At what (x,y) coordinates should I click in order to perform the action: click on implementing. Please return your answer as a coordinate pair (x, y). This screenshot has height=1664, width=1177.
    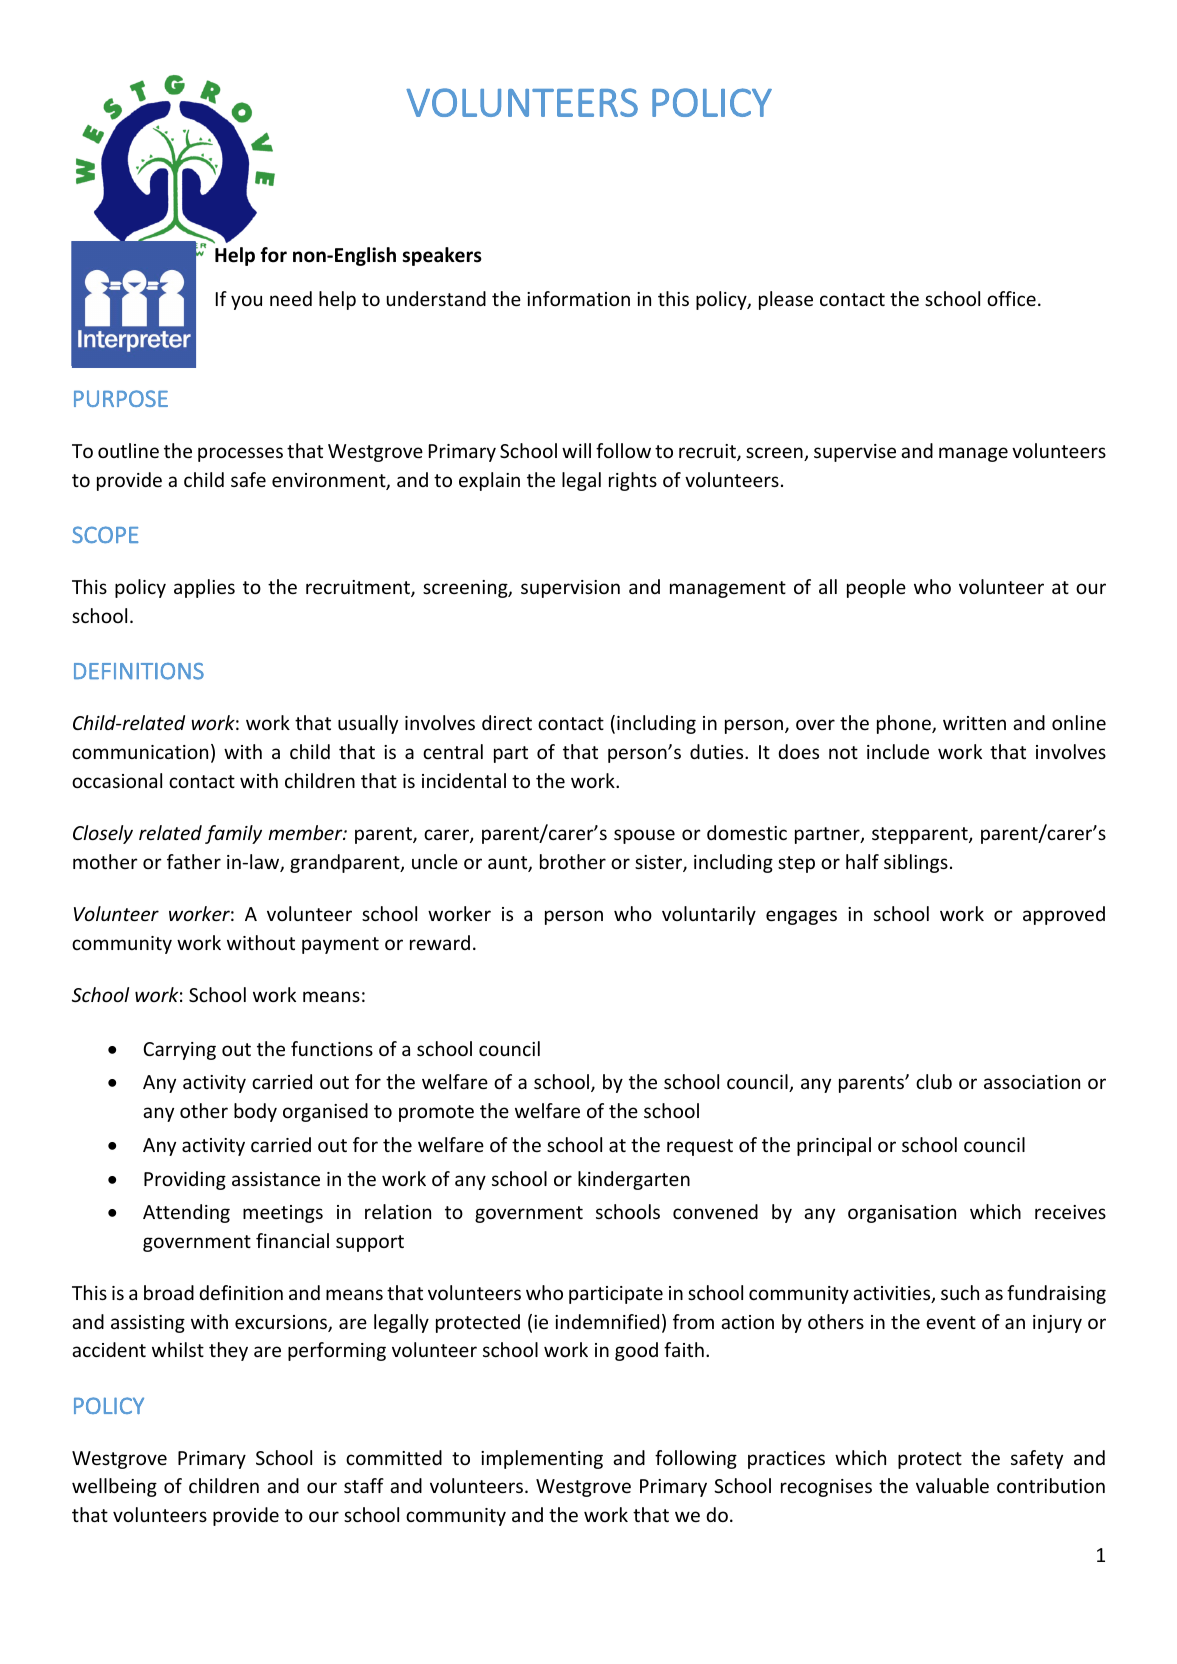
    Looking at the image, I should click on (542, 1459).
